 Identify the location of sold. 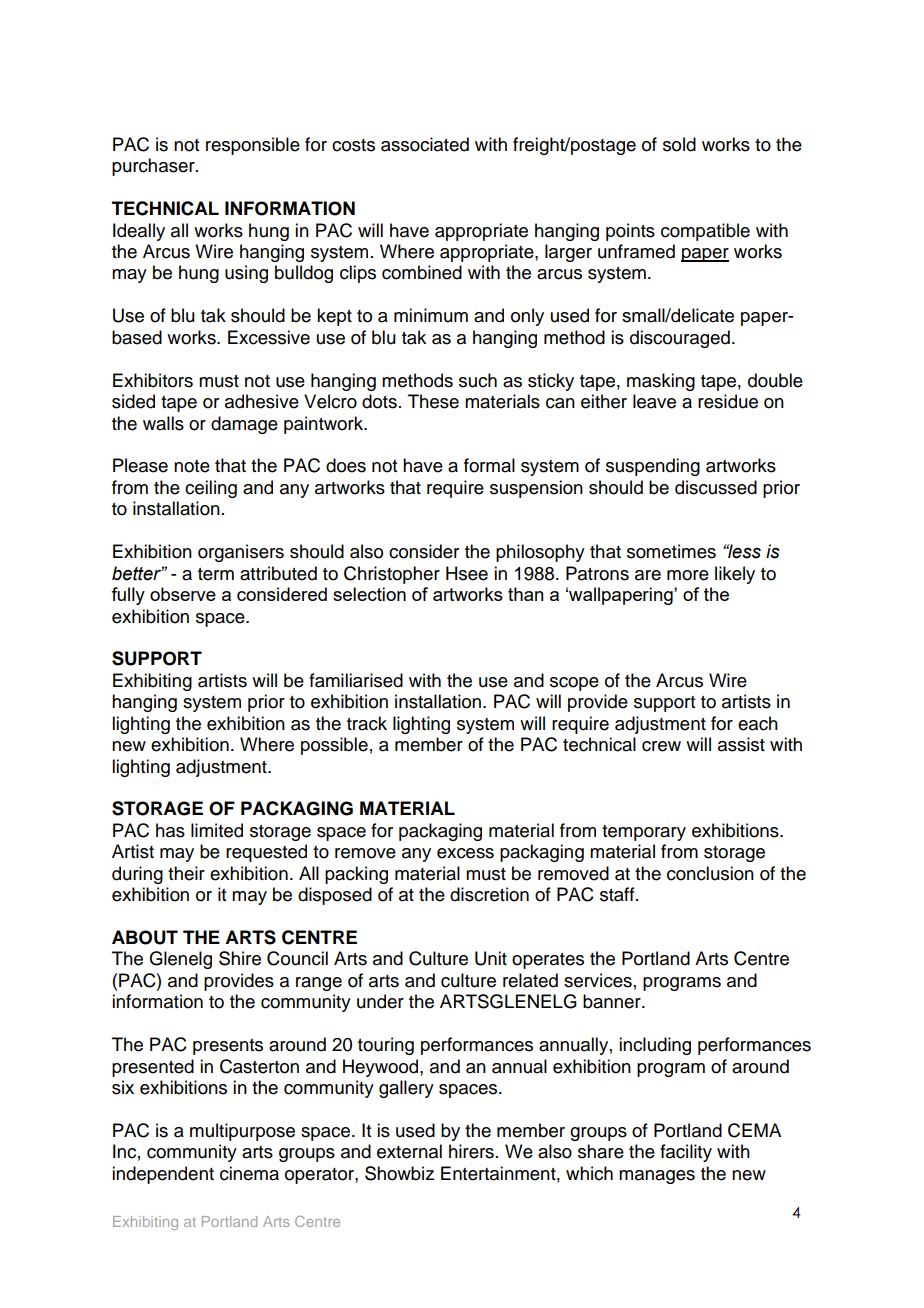
(679, 144).
